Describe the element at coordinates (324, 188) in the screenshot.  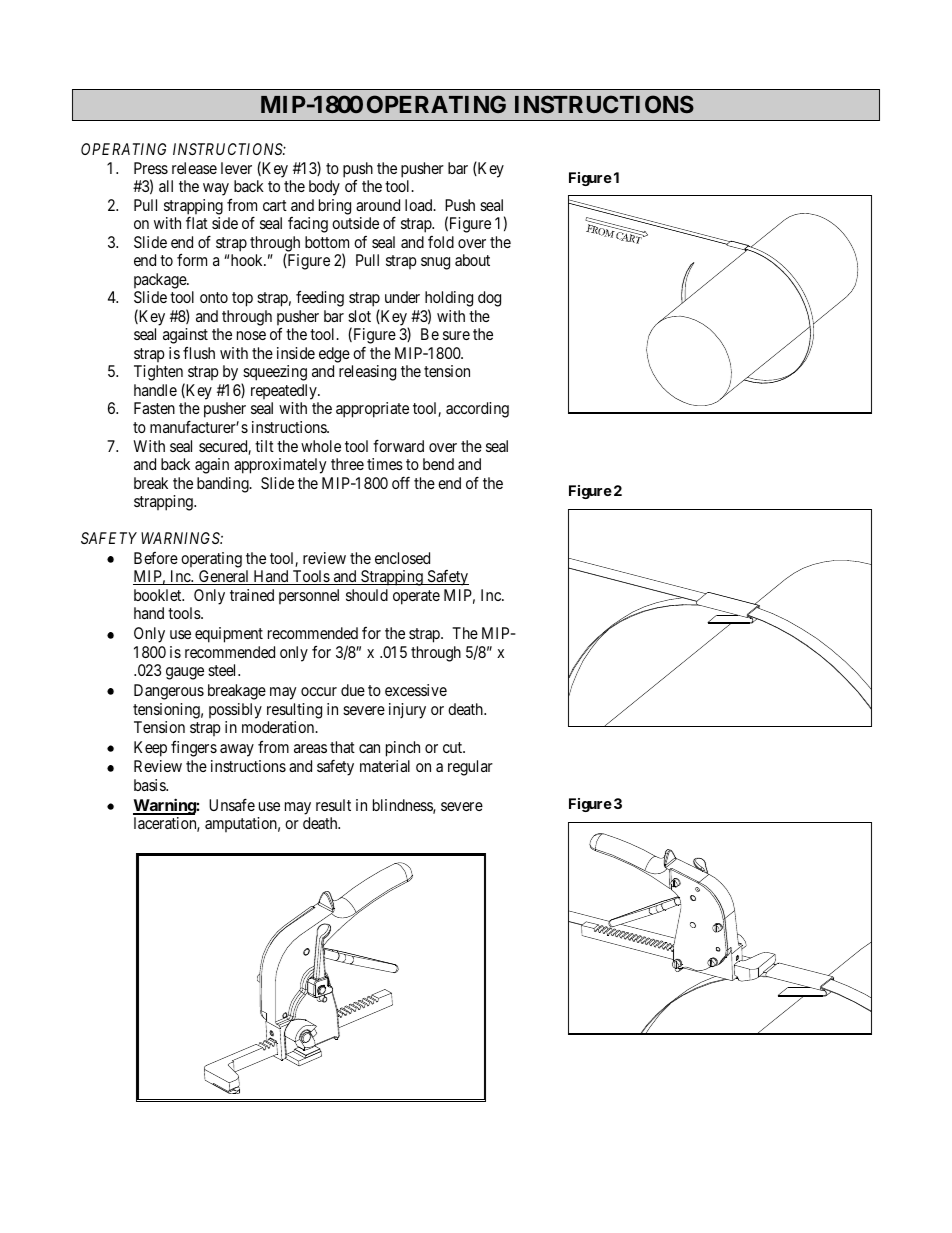
I see `body` at that location.
